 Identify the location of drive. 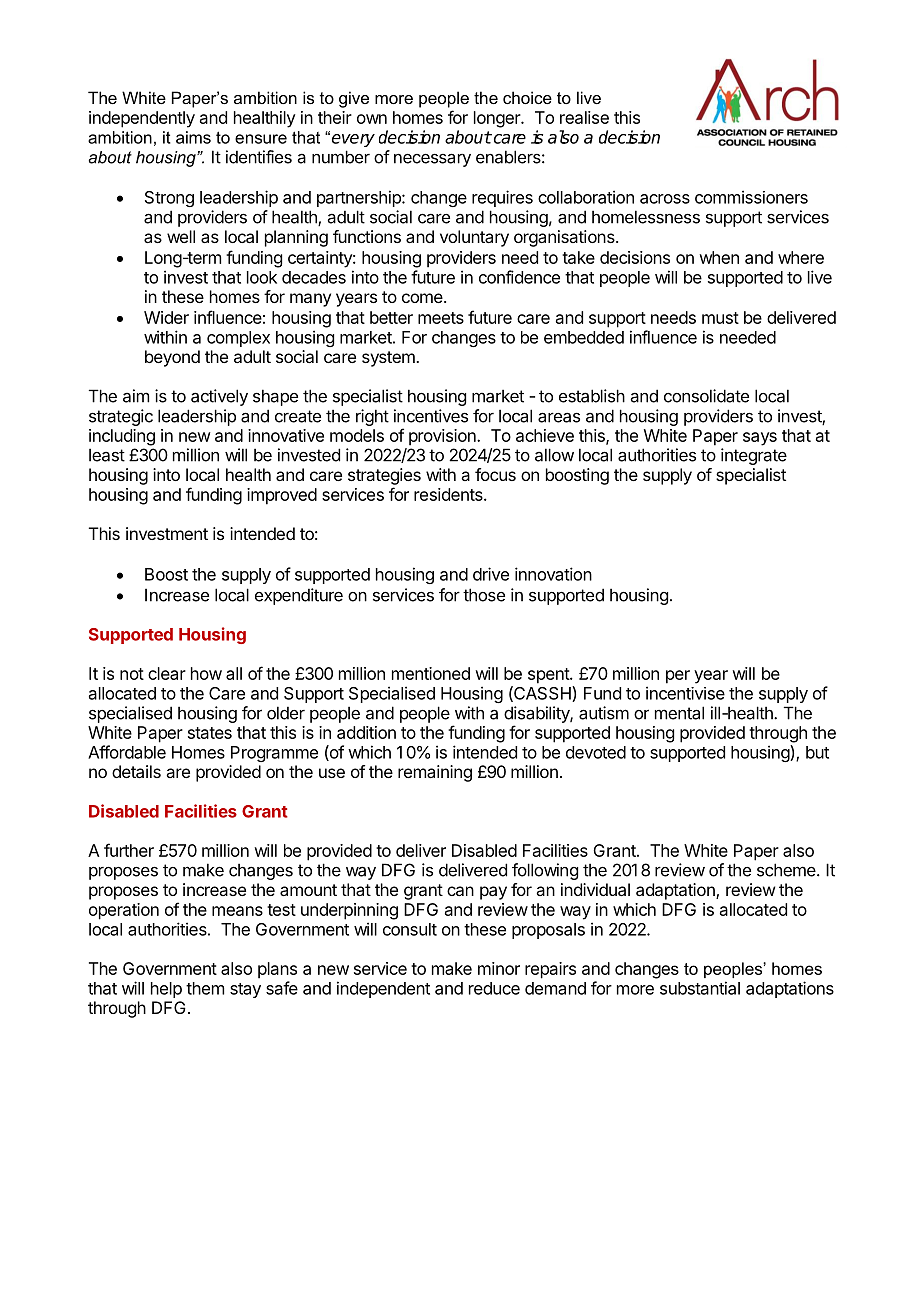
(491, 574).
